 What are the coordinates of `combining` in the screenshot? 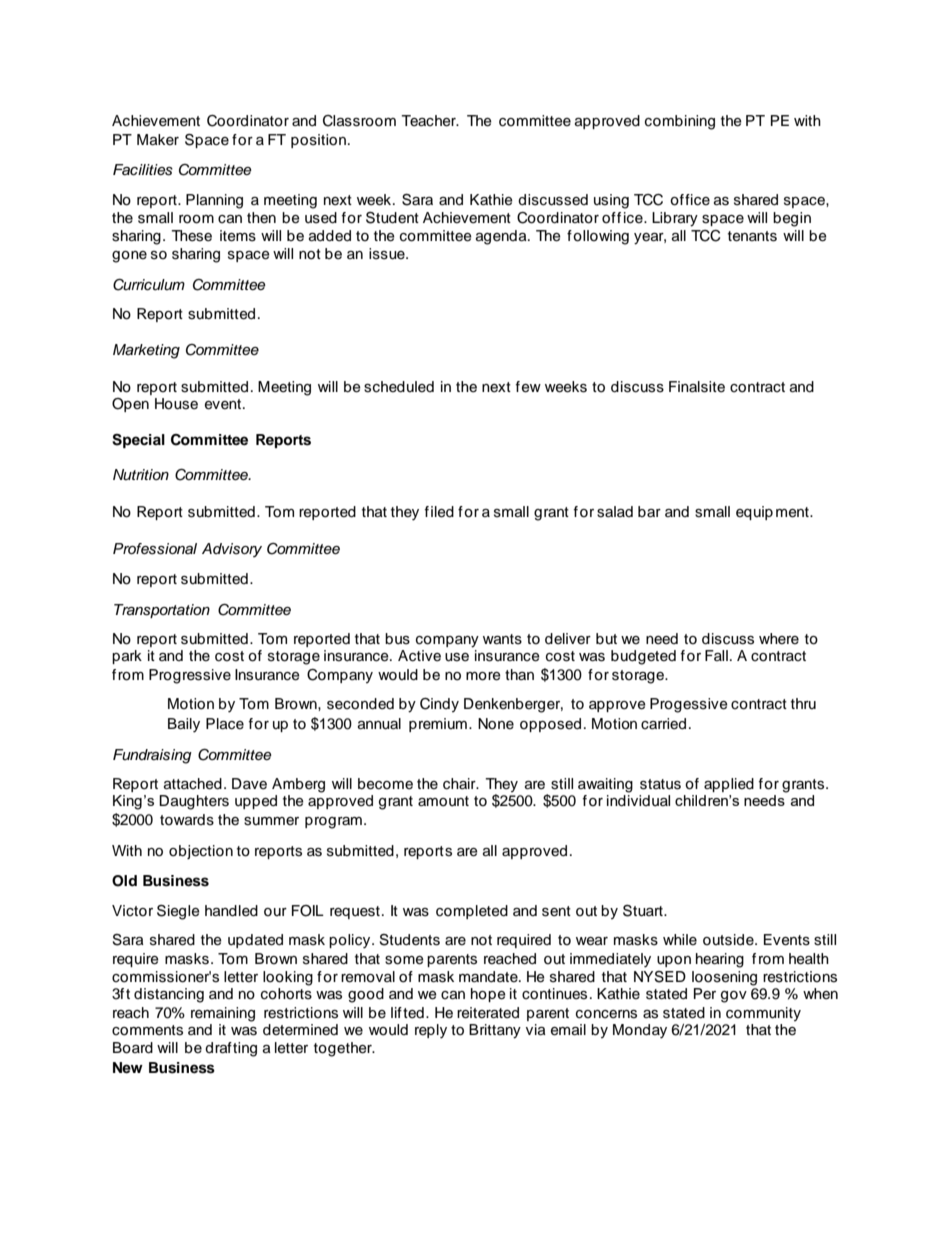 It's located at (680, 122).
